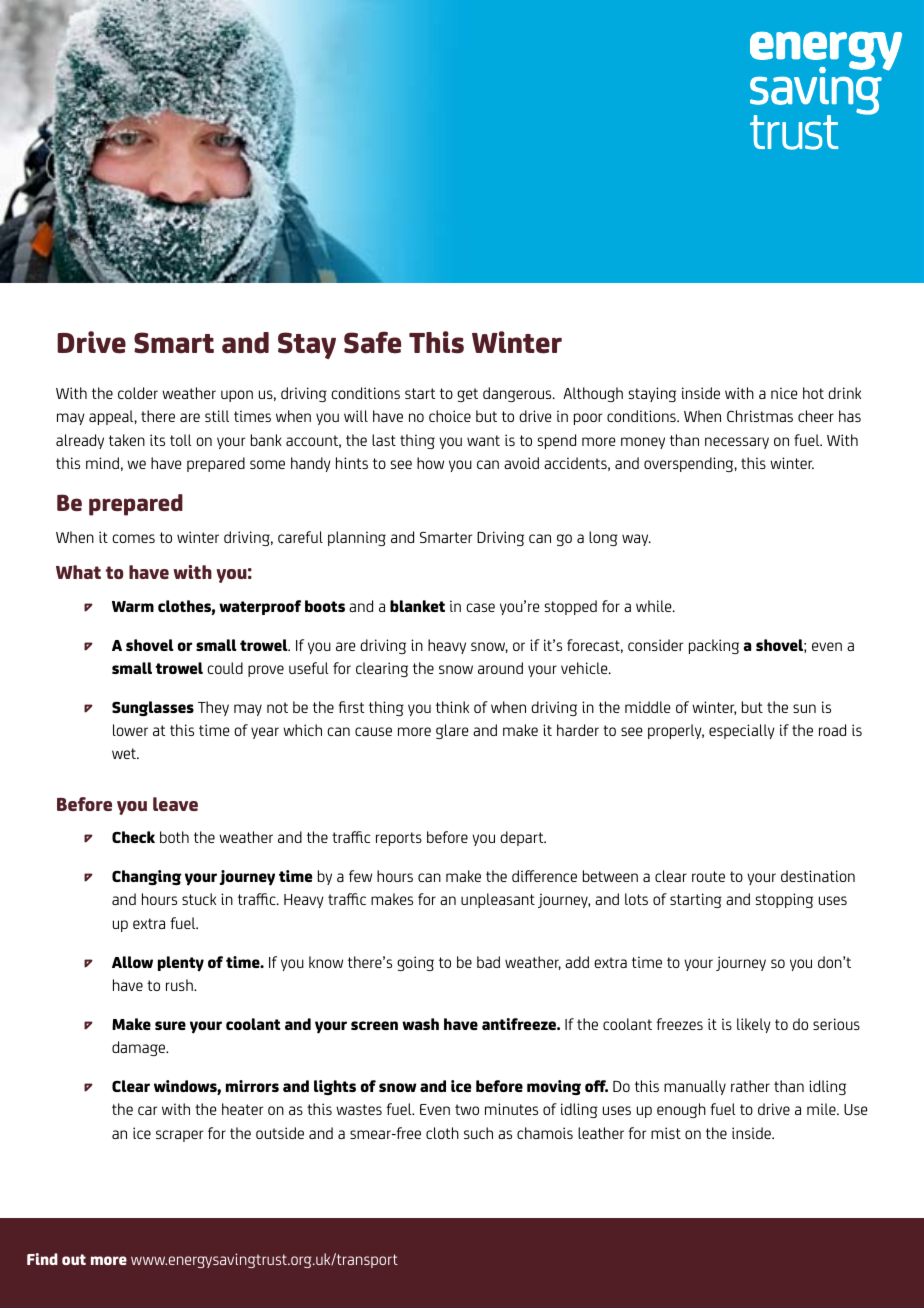  Describe the element at coordinates (225, 668) in the document. I see `could` at that location.
